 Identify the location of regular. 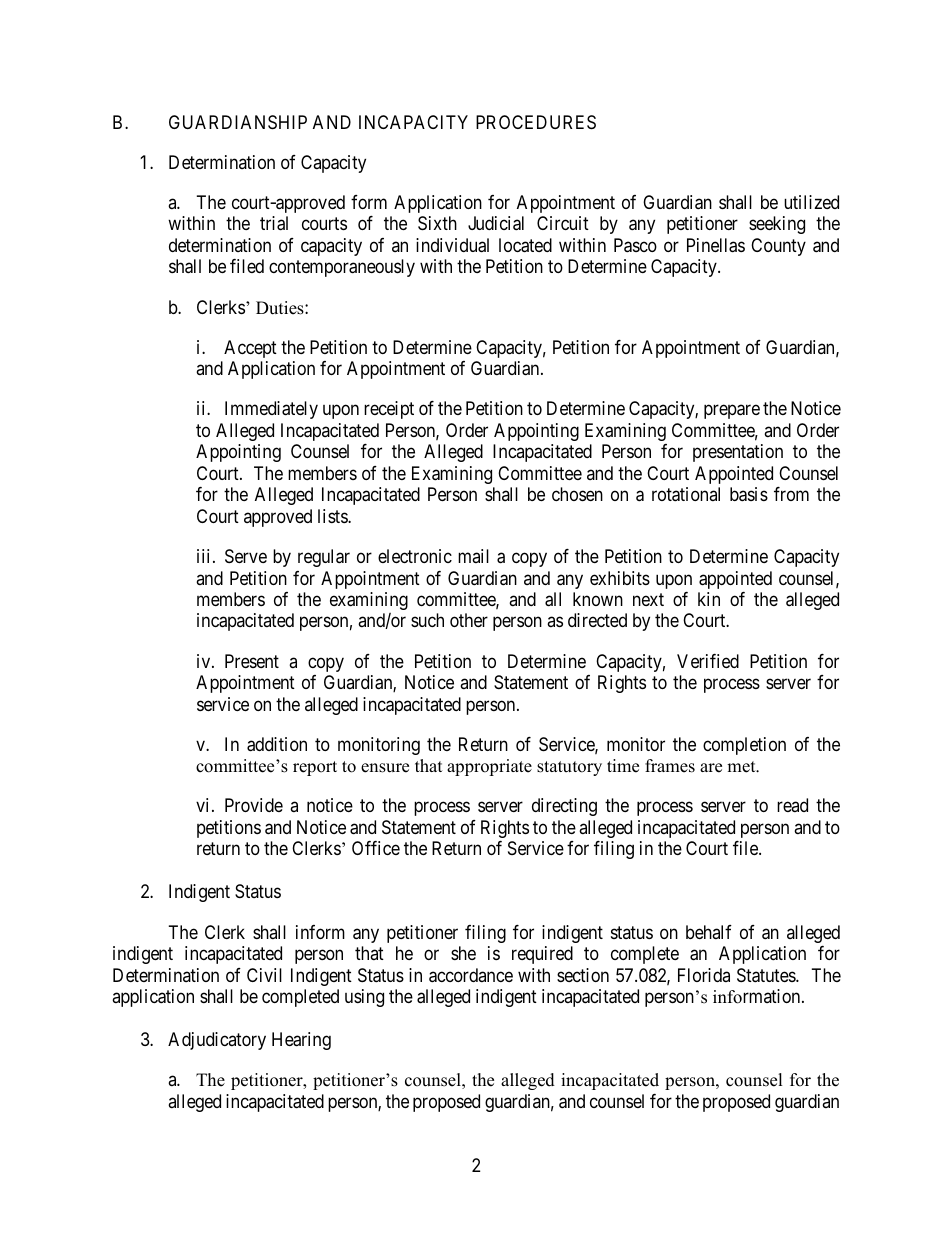
(324, 558).
